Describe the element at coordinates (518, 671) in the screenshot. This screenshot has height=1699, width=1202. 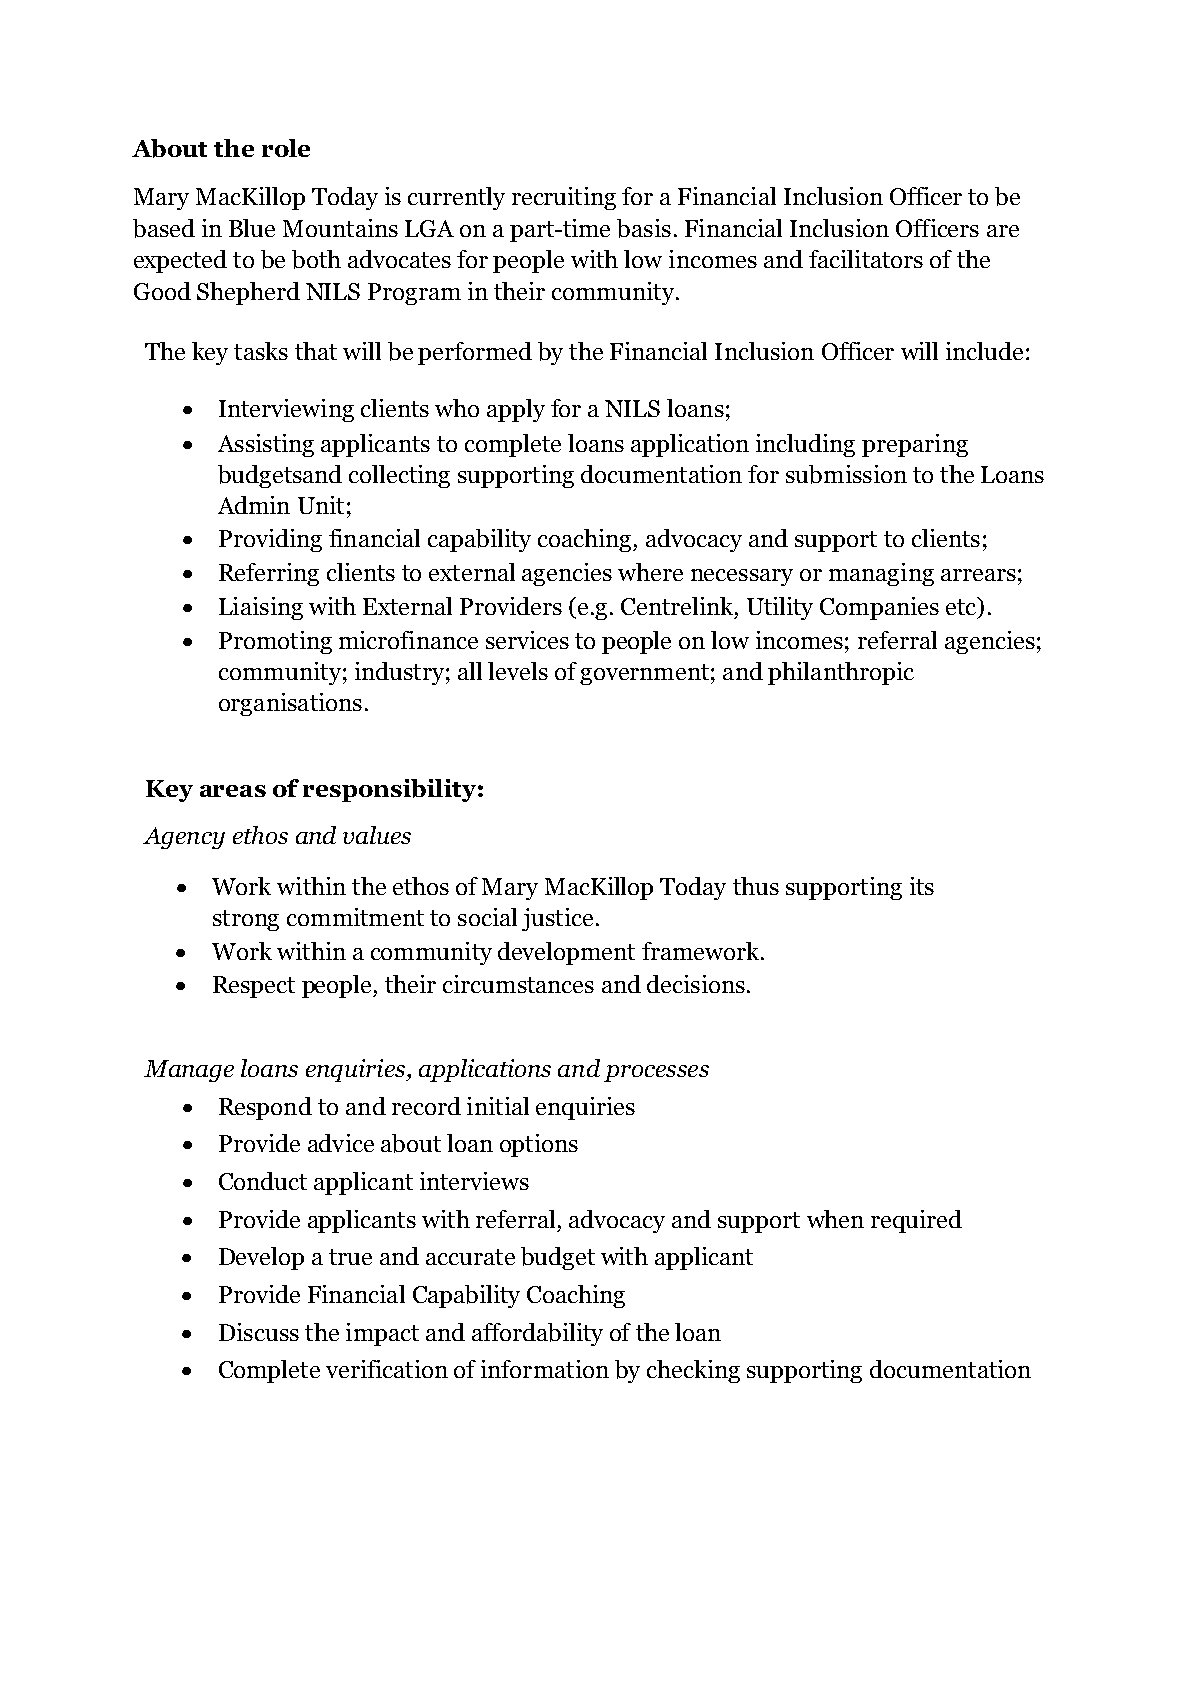
I see `levels` at that location.
